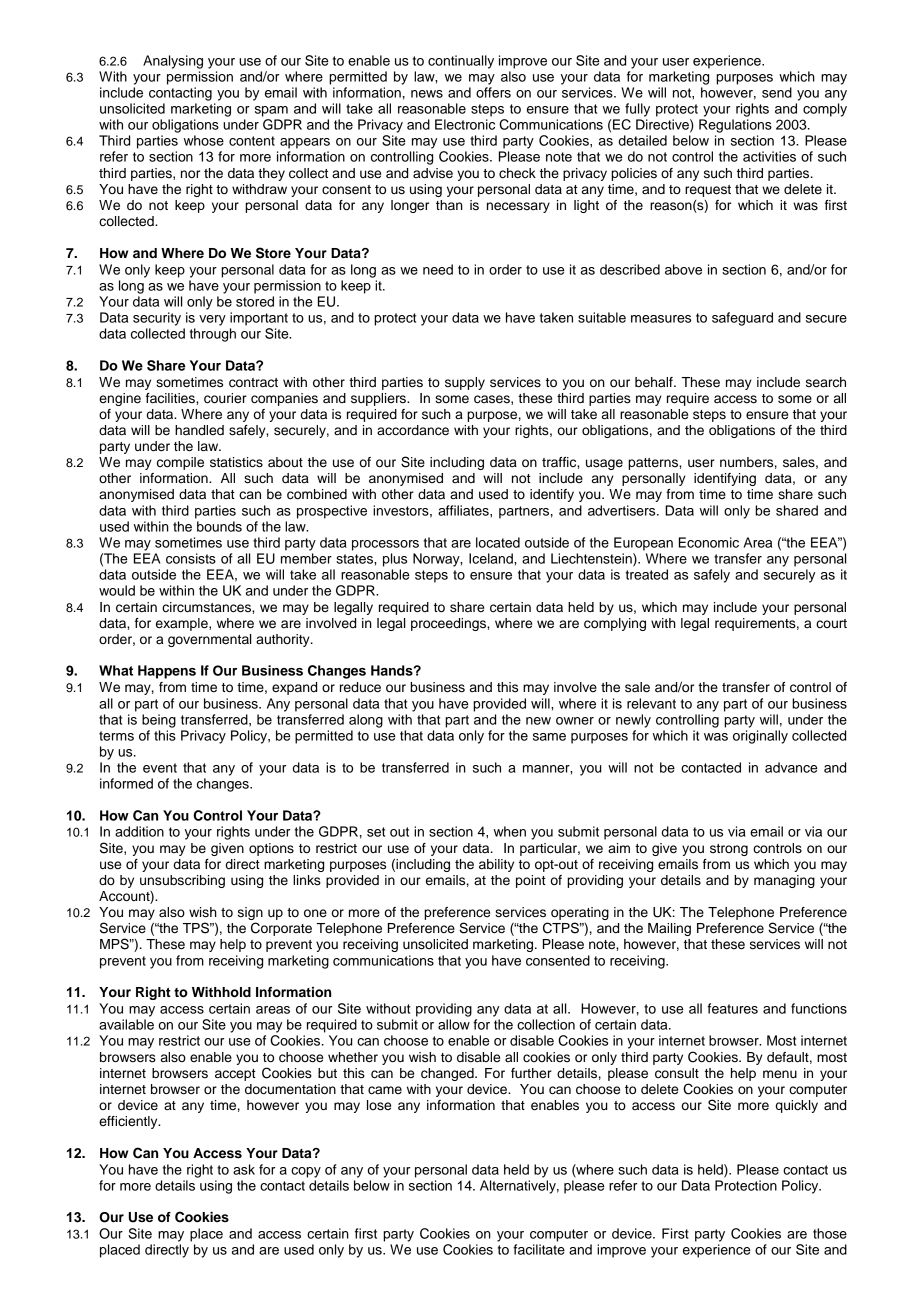 Image resolution: width=924 pixels, height=1307 pixels. I want to click on offers, so click(493, 92).
